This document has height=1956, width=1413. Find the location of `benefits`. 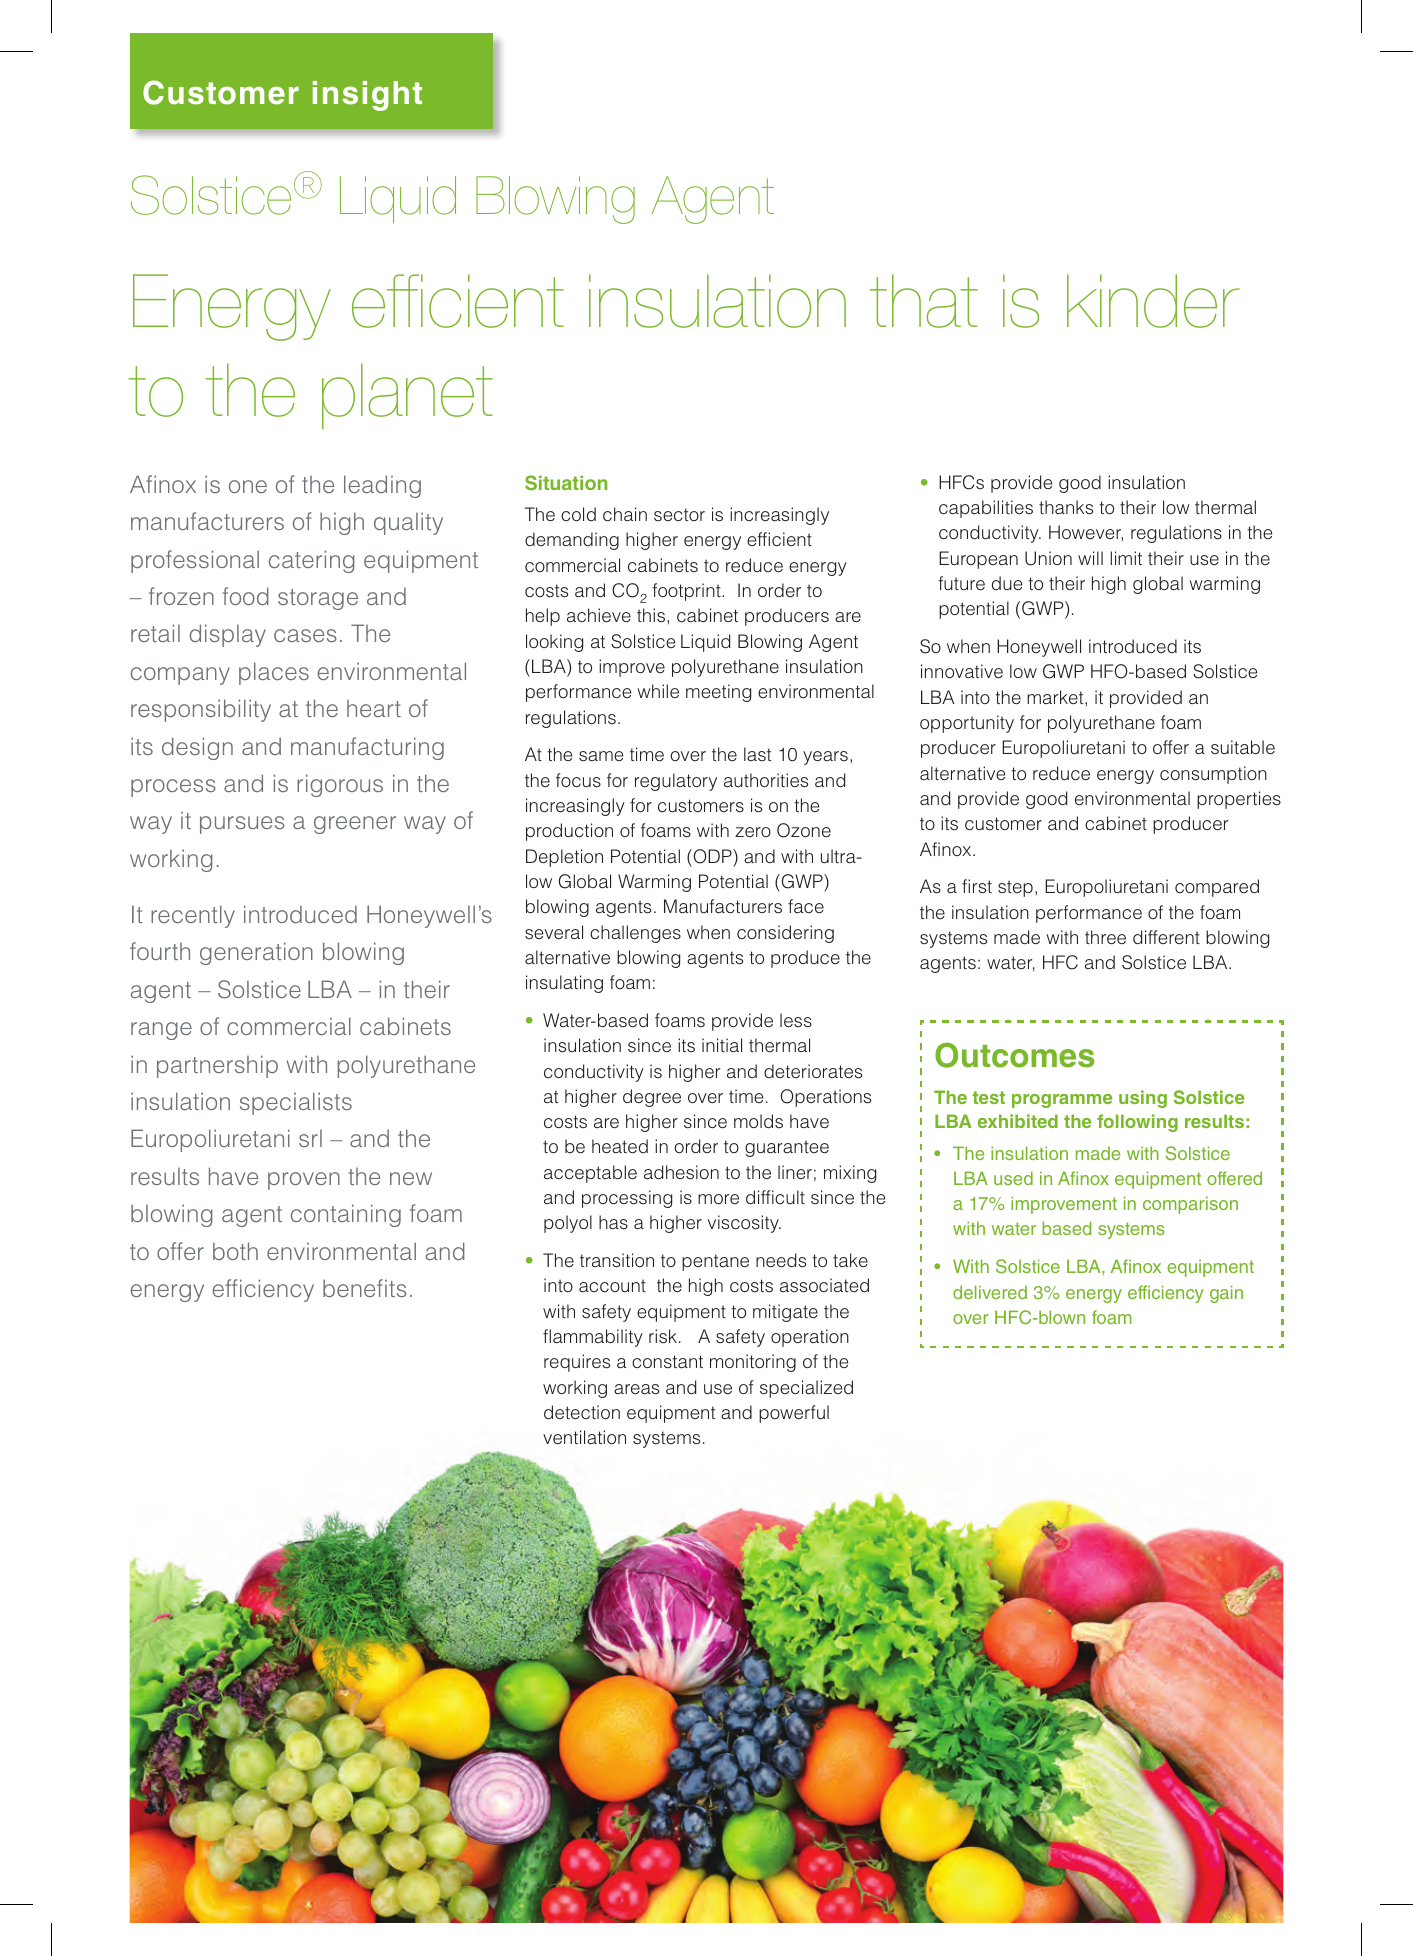

benefits is located at coordinates (365, 1288).
